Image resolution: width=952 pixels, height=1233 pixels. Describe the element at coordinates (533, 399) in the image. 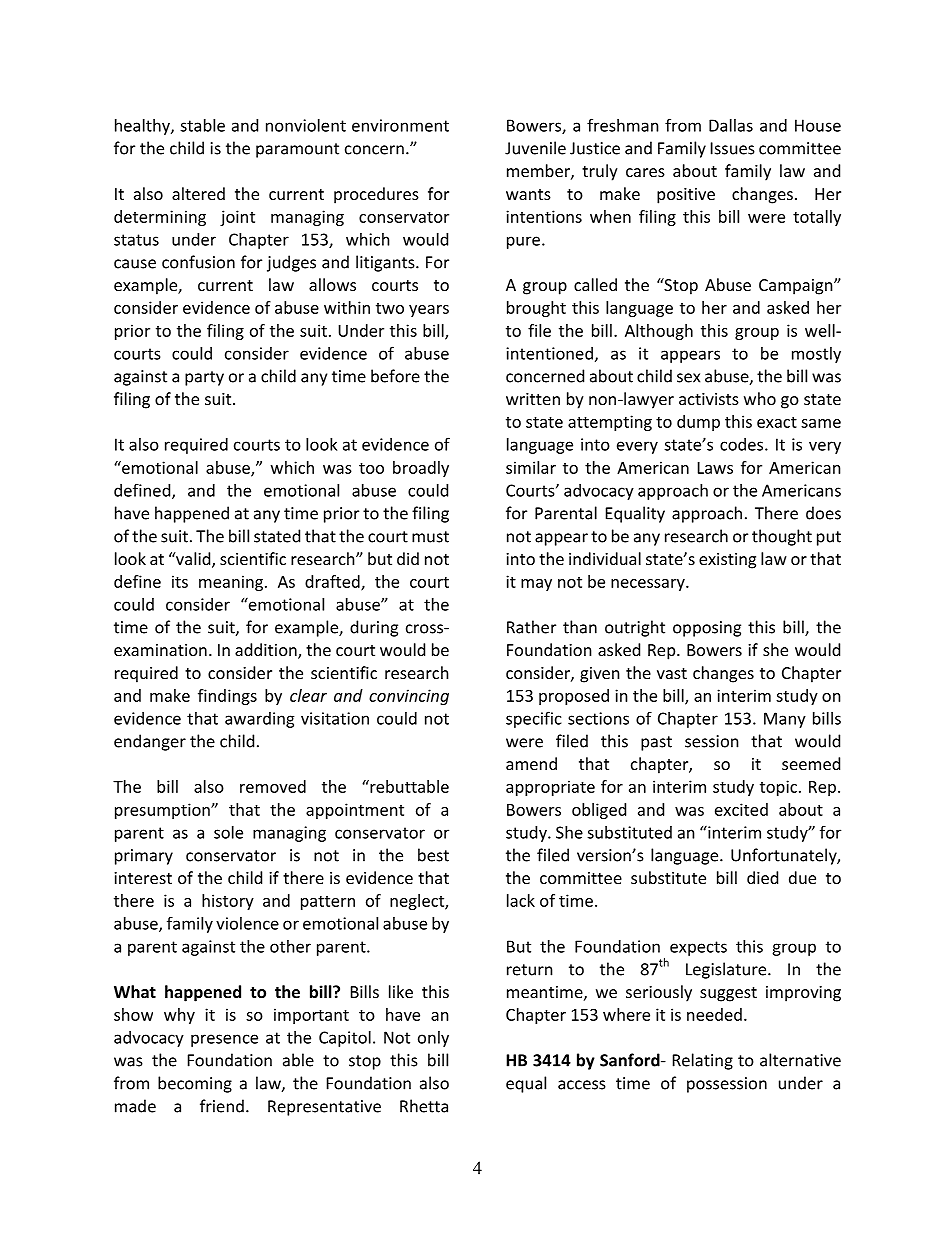

I see `written` at that location.
